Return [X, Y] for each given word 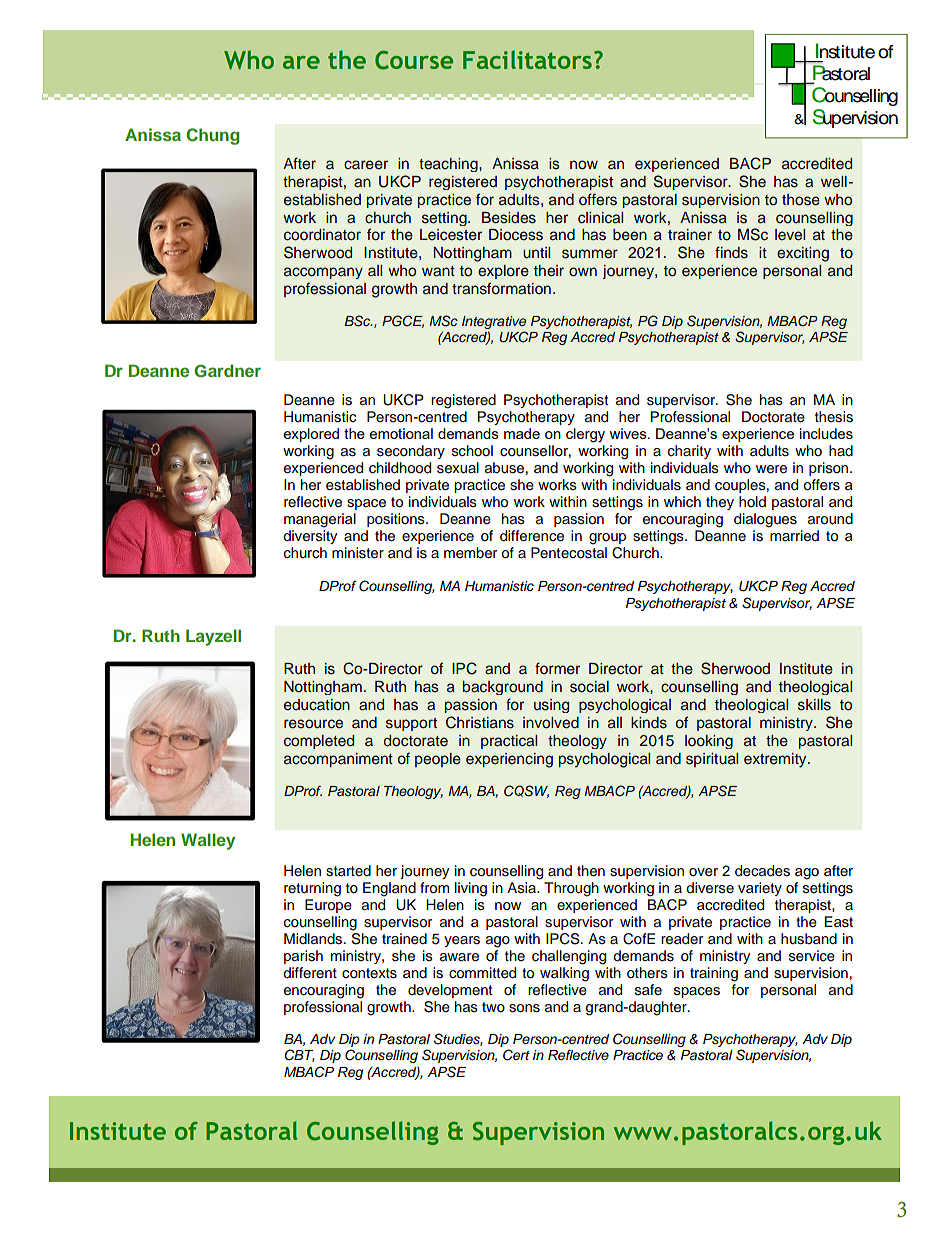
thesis [834, 417]
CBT [299, 1055]
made [522, 433]
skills [814, 705]
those [801, 200]
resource [313, 724]
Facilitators [527, 59]
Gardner [227, 371]
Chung [212, 136]
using [551, 706]
